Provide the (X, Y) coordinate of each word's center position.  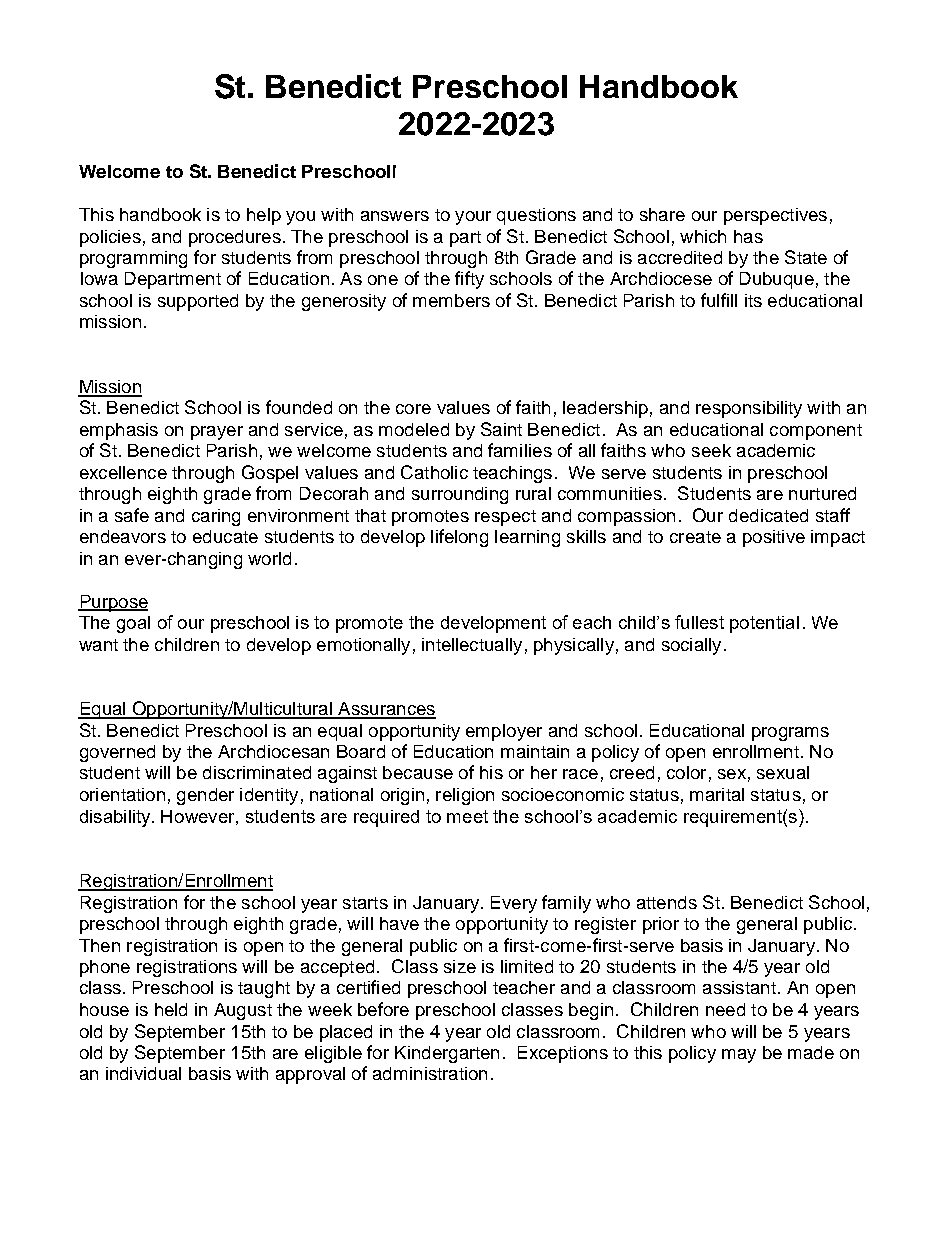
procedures (235, 238)
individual (143, 1073)
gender (205, 796)
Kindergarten (447, 1054)
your (473, 218)
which (703, 236)
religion (465, 796)
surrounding (460, 495)
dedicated (768, 515)
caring (216, 517)
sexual (783, 772)
